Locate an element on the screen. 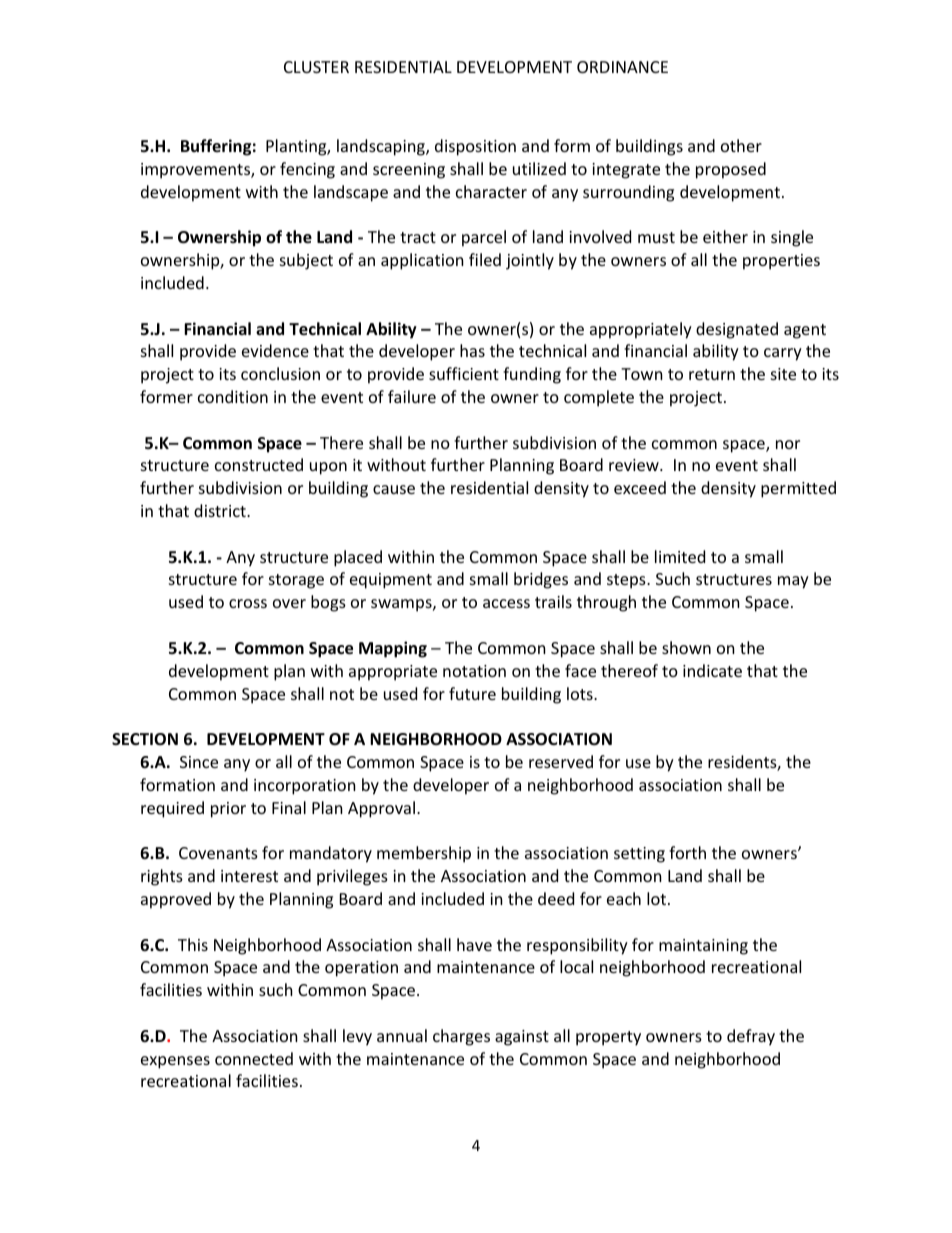  sufficient is located at coordinates (464, 373).
